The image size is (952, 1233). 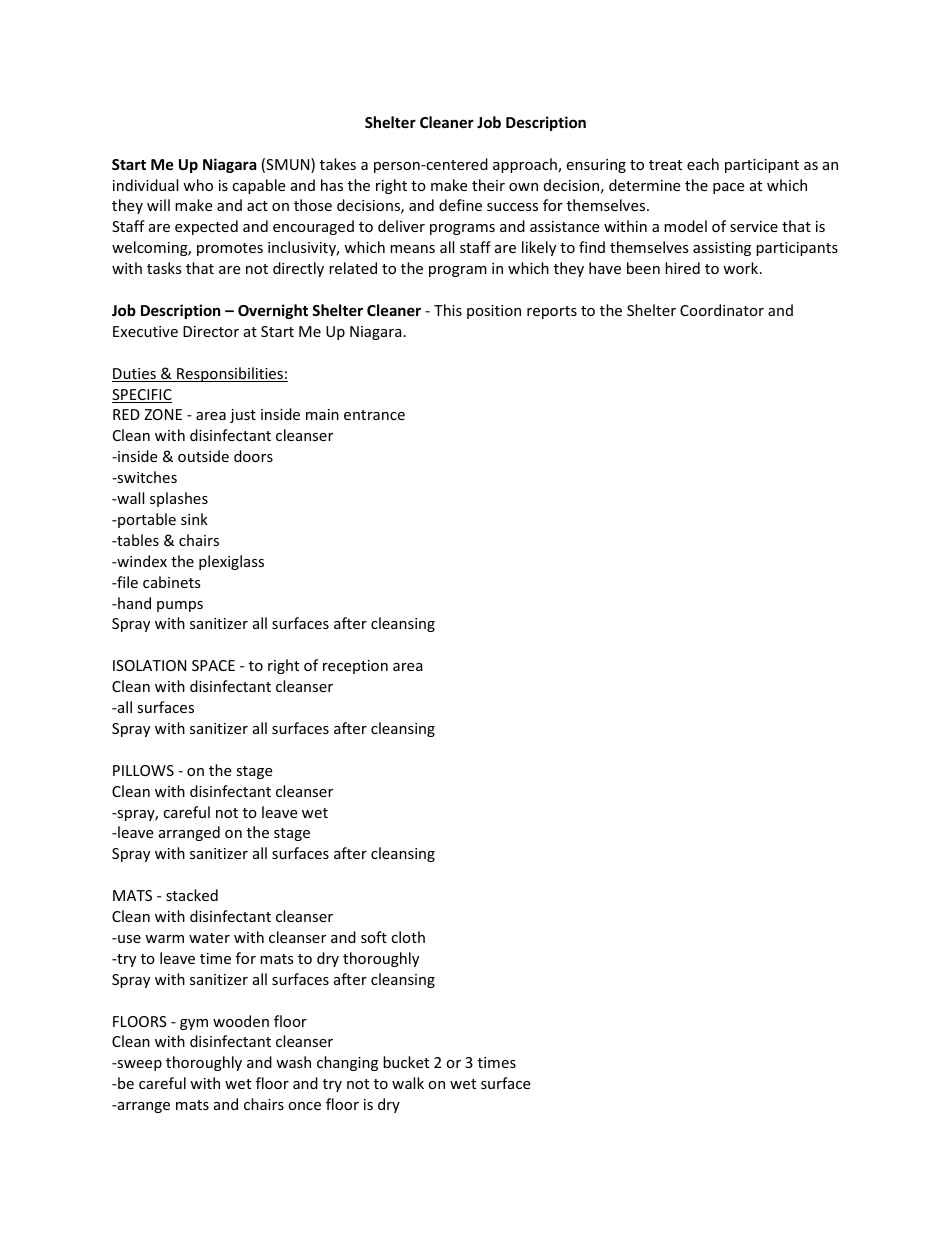 What do you see at coordinates (460, 205) in the document?
I see `define` at bounding box center [460, 205].
